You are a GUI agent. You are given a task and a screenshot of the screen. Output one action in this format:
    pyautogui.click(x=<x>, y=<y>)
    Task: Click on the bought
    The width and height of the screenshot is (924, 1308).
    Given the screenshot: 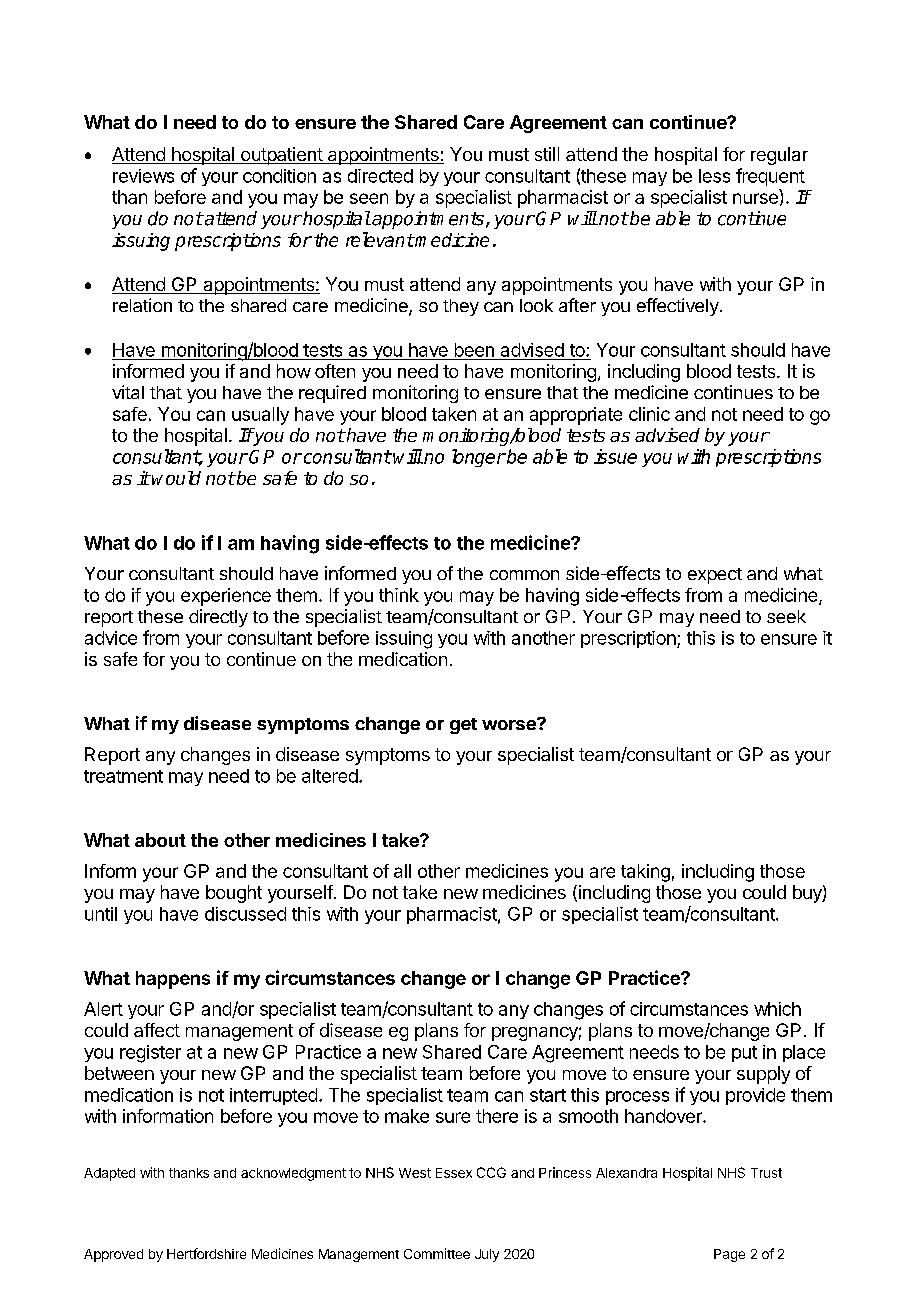 What is the action you would take?
    pyautogui.click(x=234, y=894)
